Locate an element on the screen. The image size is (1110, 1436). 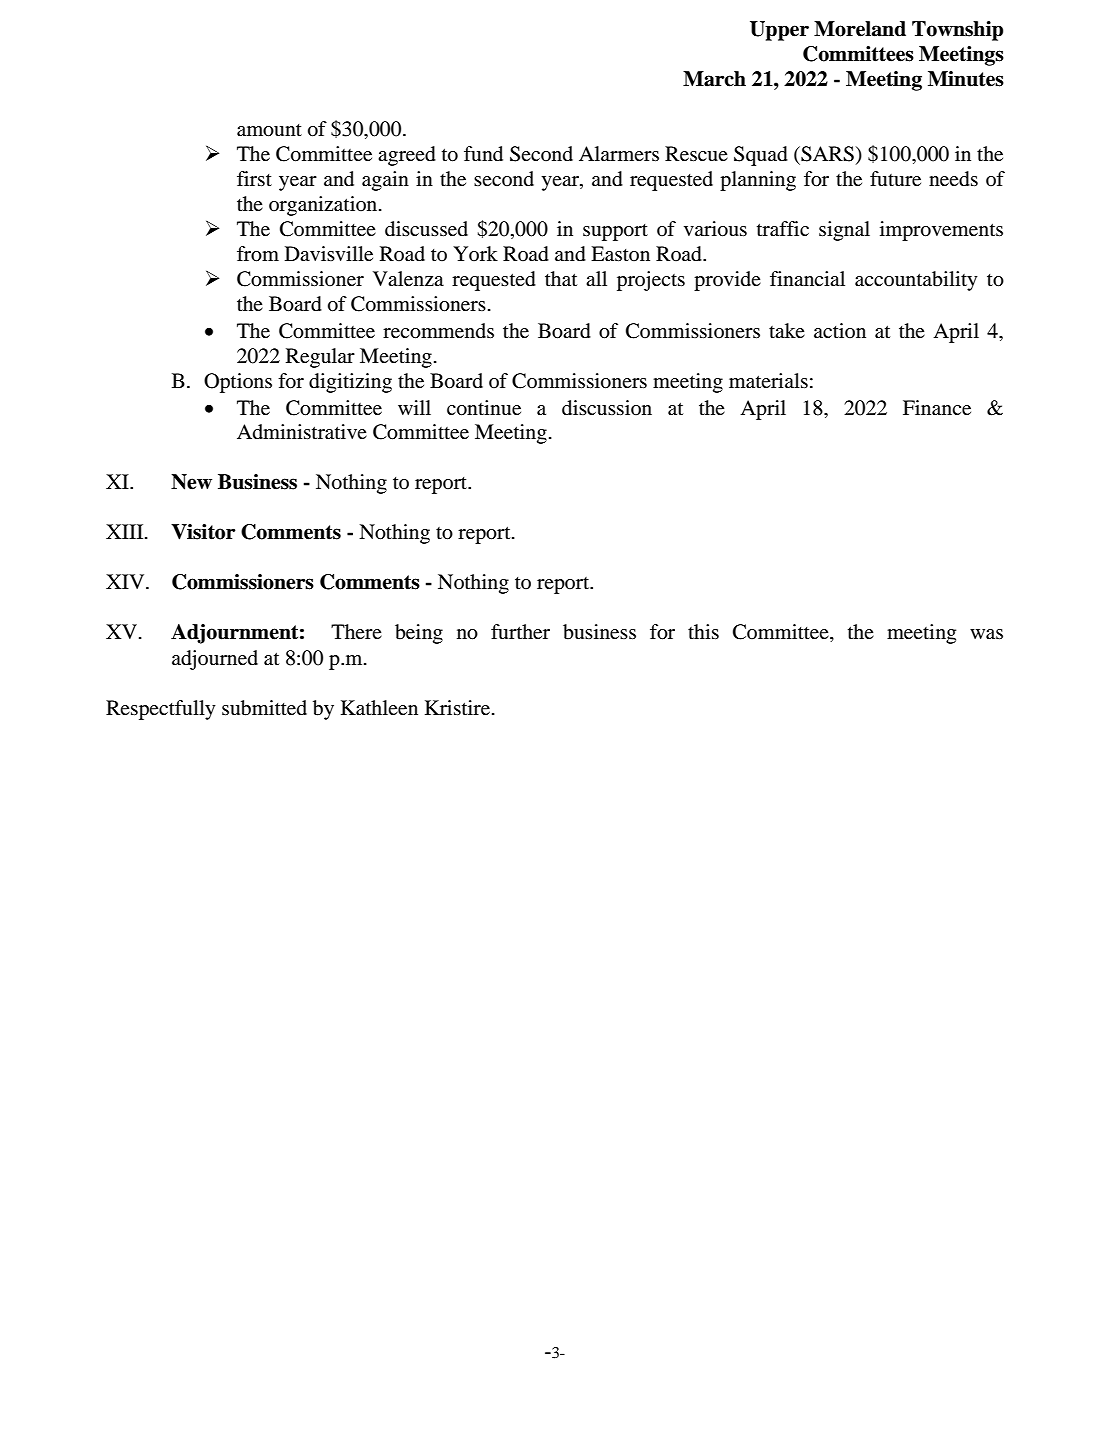
Township is located at coordinates (957, 31).
